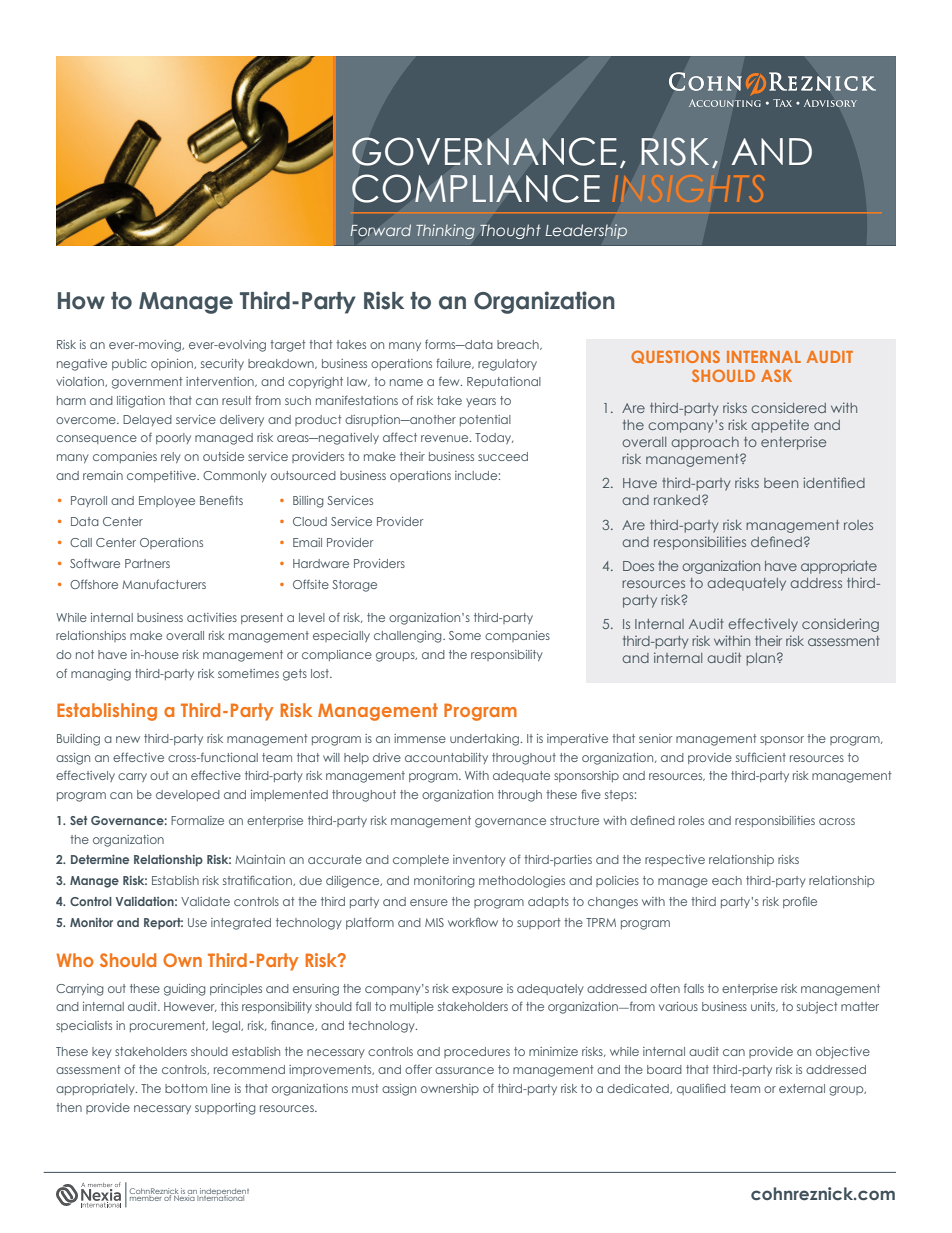 The width and height of the document is (952, 1233). What do you see at coordinates (586, 231) in the document?
I see `Leadership` at bounding box center [586, 231].
